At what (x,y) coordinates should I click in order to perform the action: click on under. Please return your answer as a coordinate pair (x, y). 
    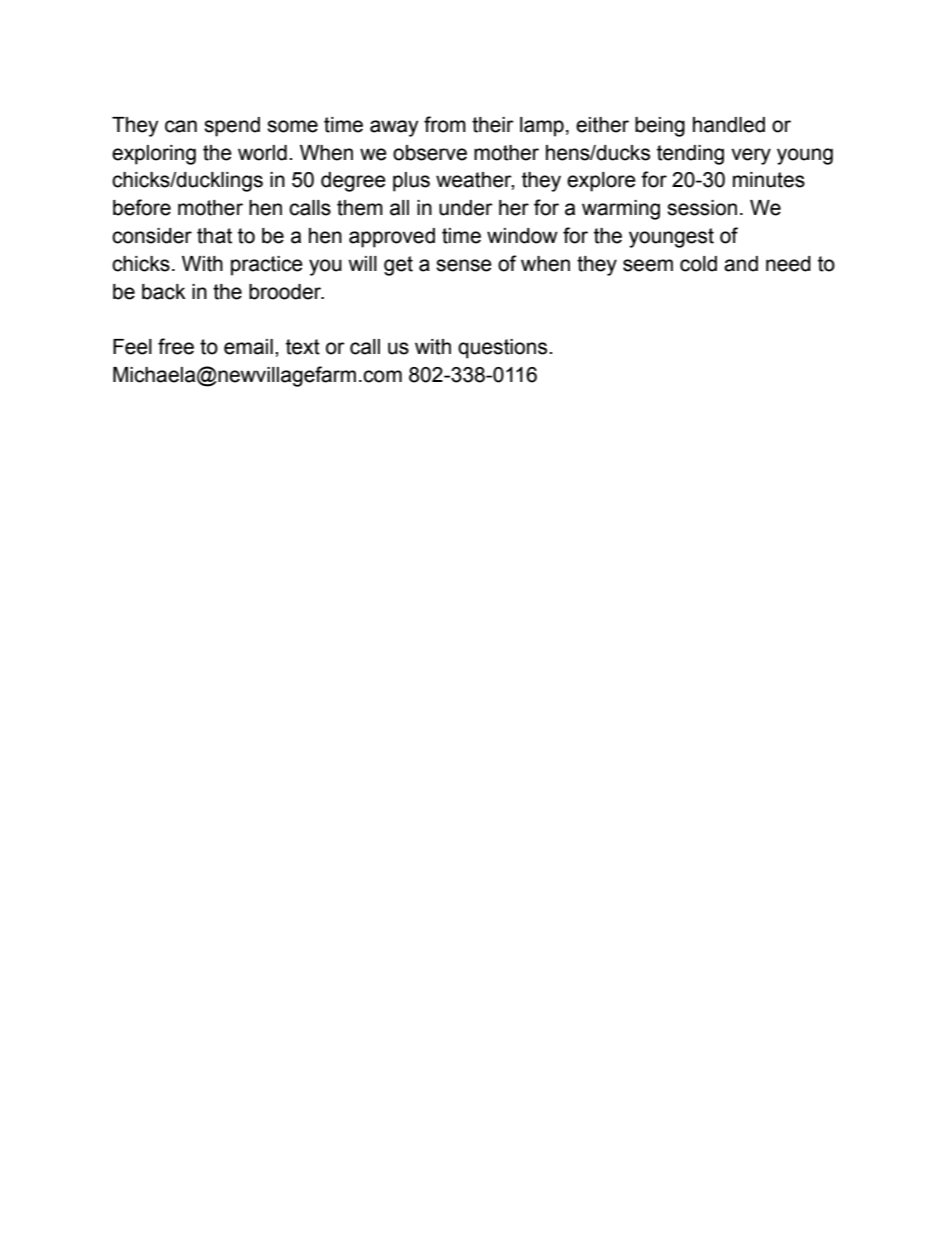
    Looking at the image, I should click on (466, 208).
